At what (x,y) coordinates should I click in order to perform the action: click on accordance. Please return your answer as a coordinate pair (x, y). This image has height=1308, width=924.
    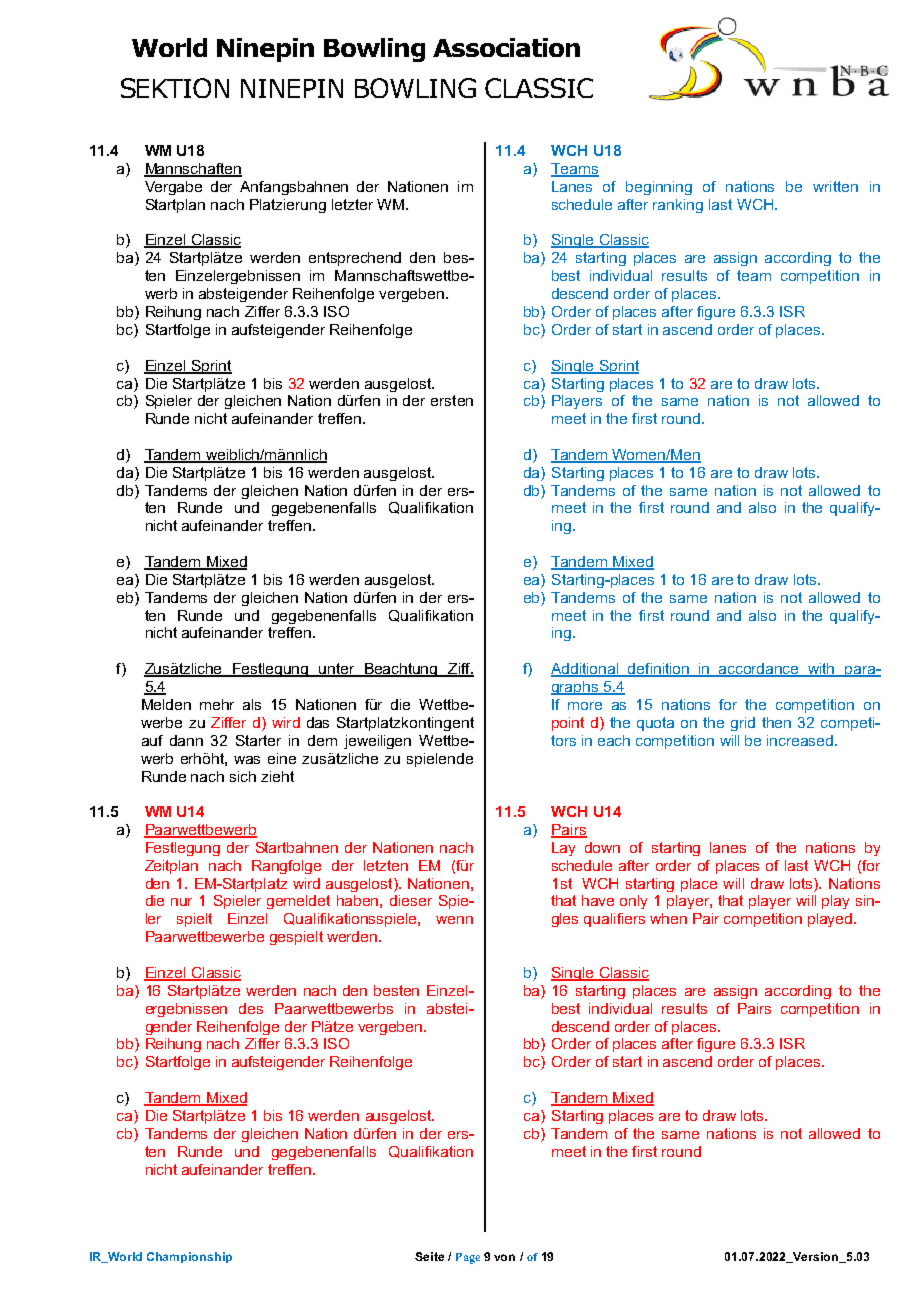
    Looking at the image, I should click on (760, 670).
